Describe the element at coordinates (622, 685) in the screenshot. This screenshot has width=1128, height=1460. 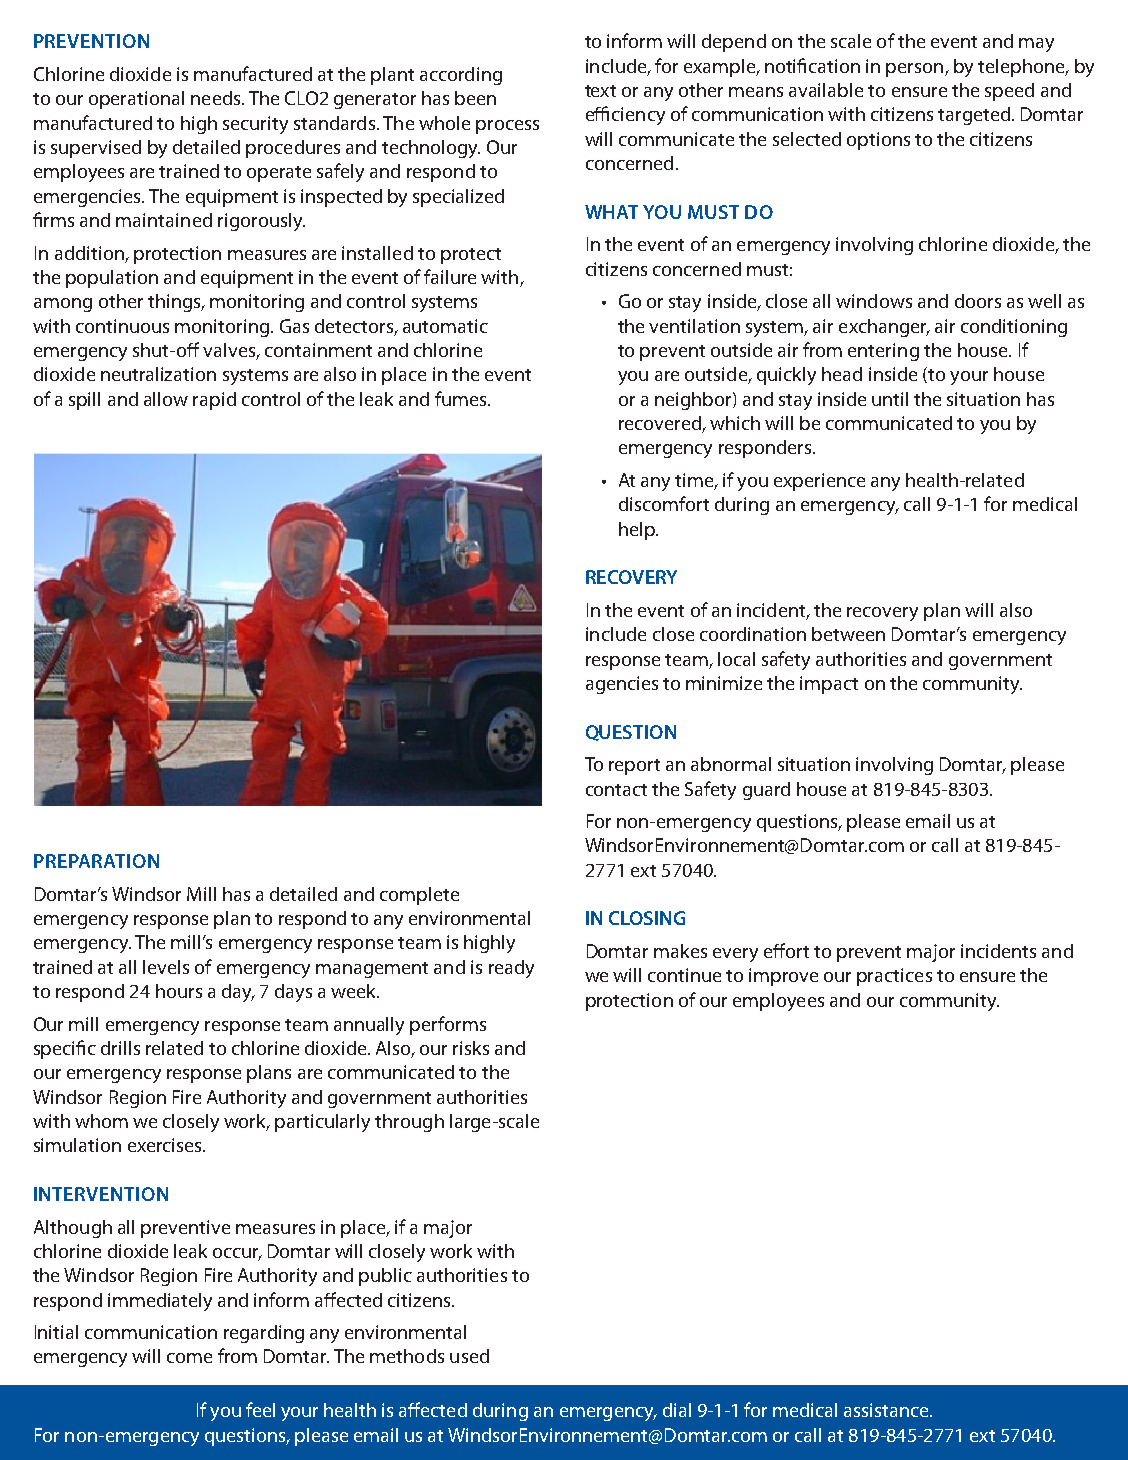
I see `agencies` at that location.
